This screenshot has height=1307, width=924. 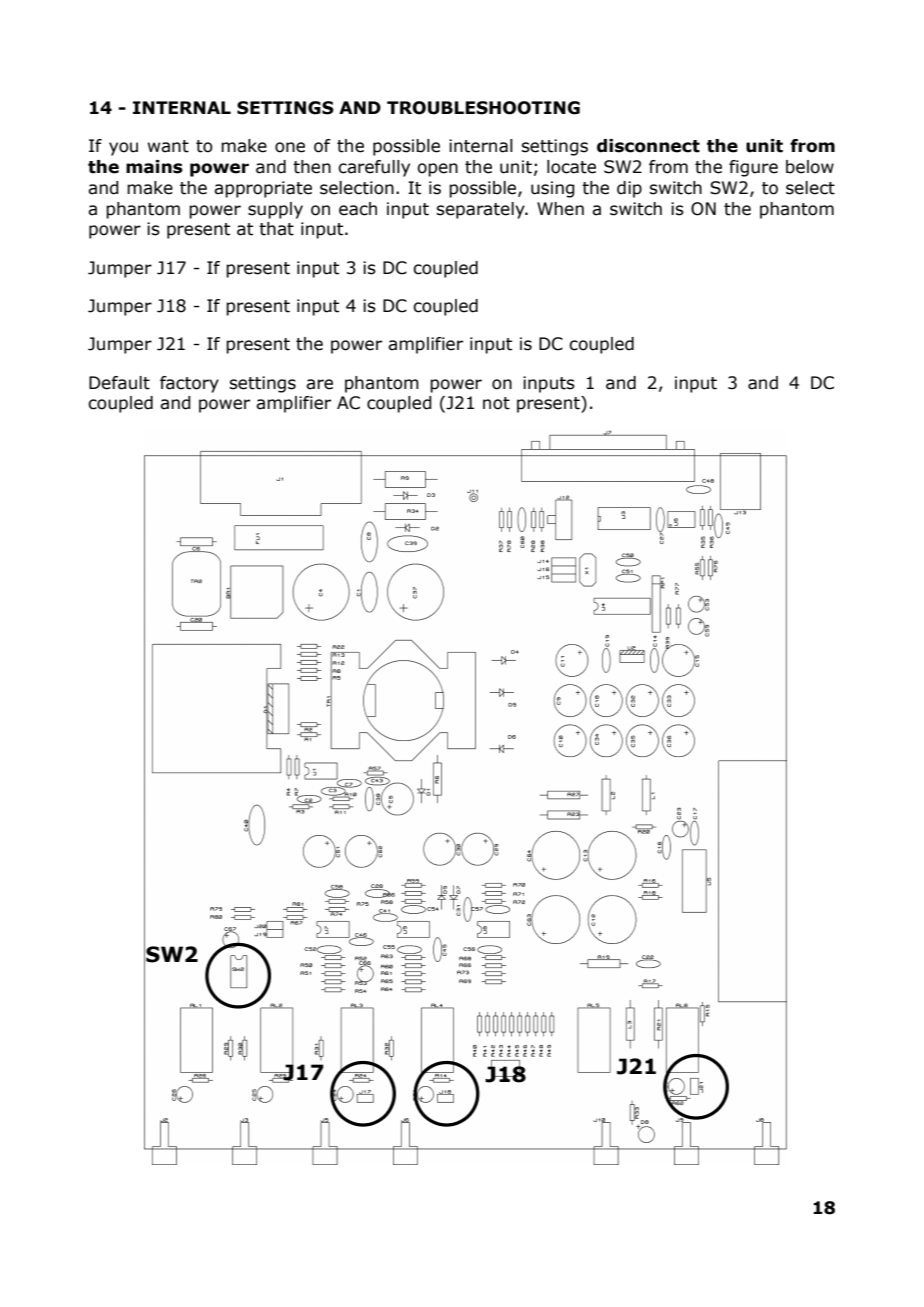 What do you see at coordinates (648, 146) in the screenshot?
I see `disconnect` at bounding box center [648, 146].
